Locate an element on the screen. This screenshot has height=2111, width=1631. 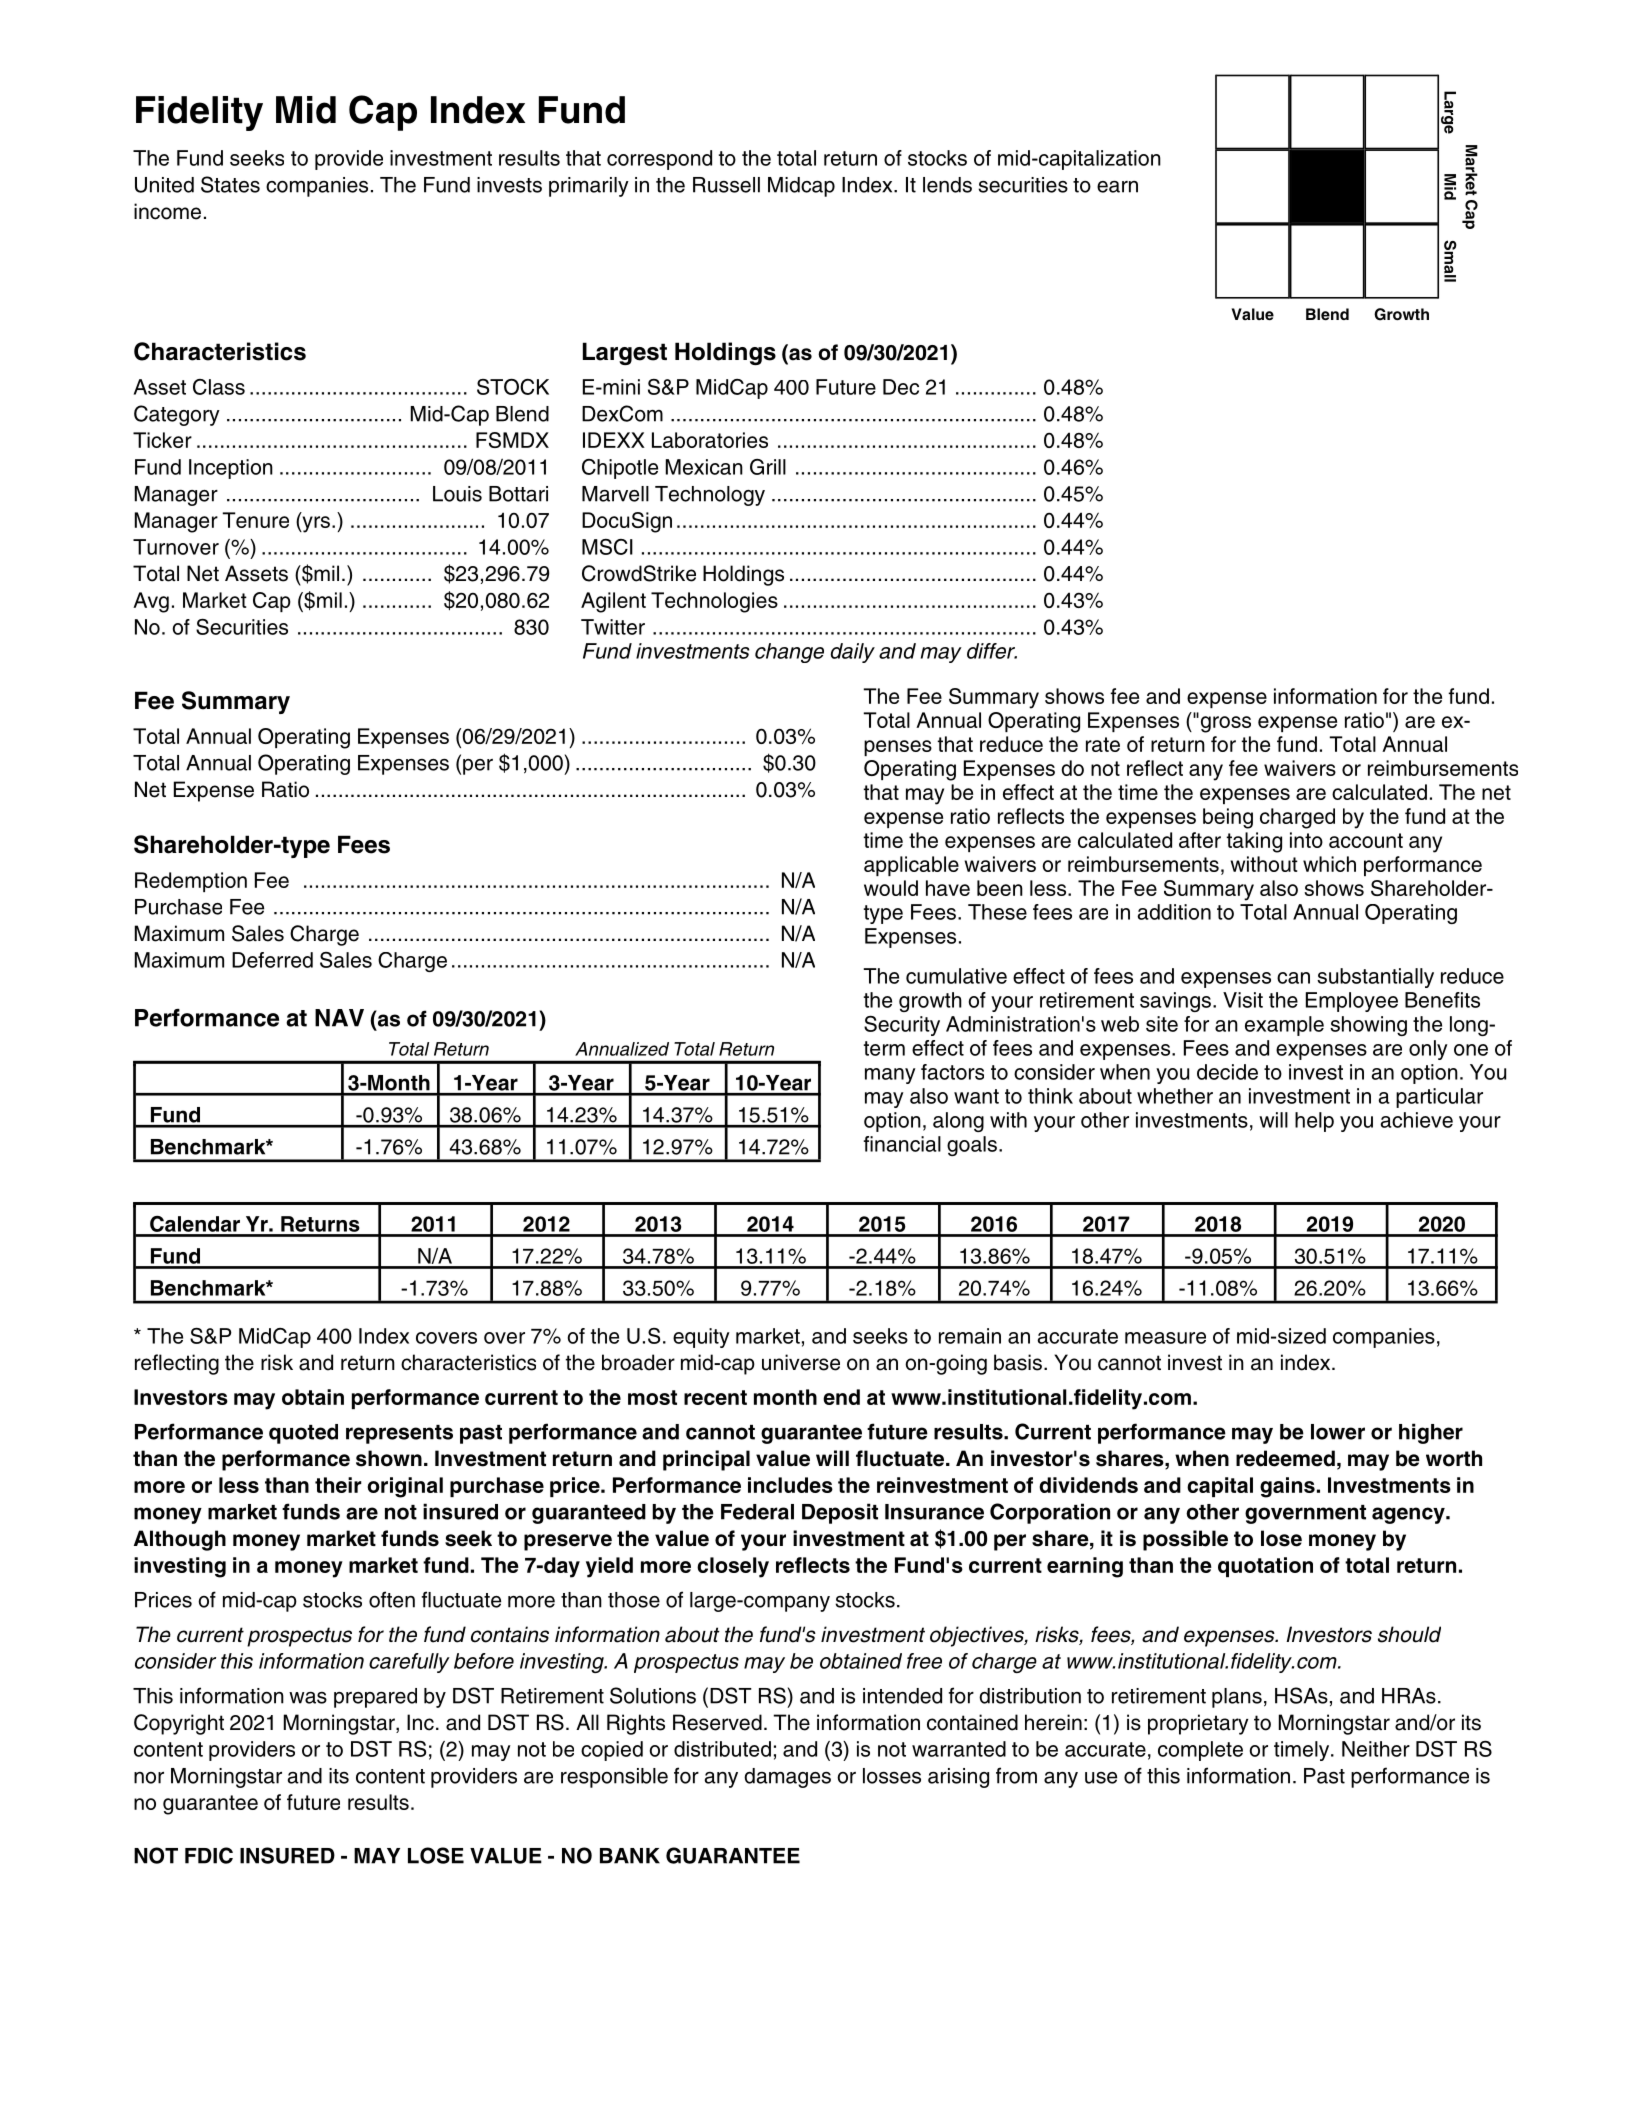
FDIC is located at coordinates (209, 1855).
